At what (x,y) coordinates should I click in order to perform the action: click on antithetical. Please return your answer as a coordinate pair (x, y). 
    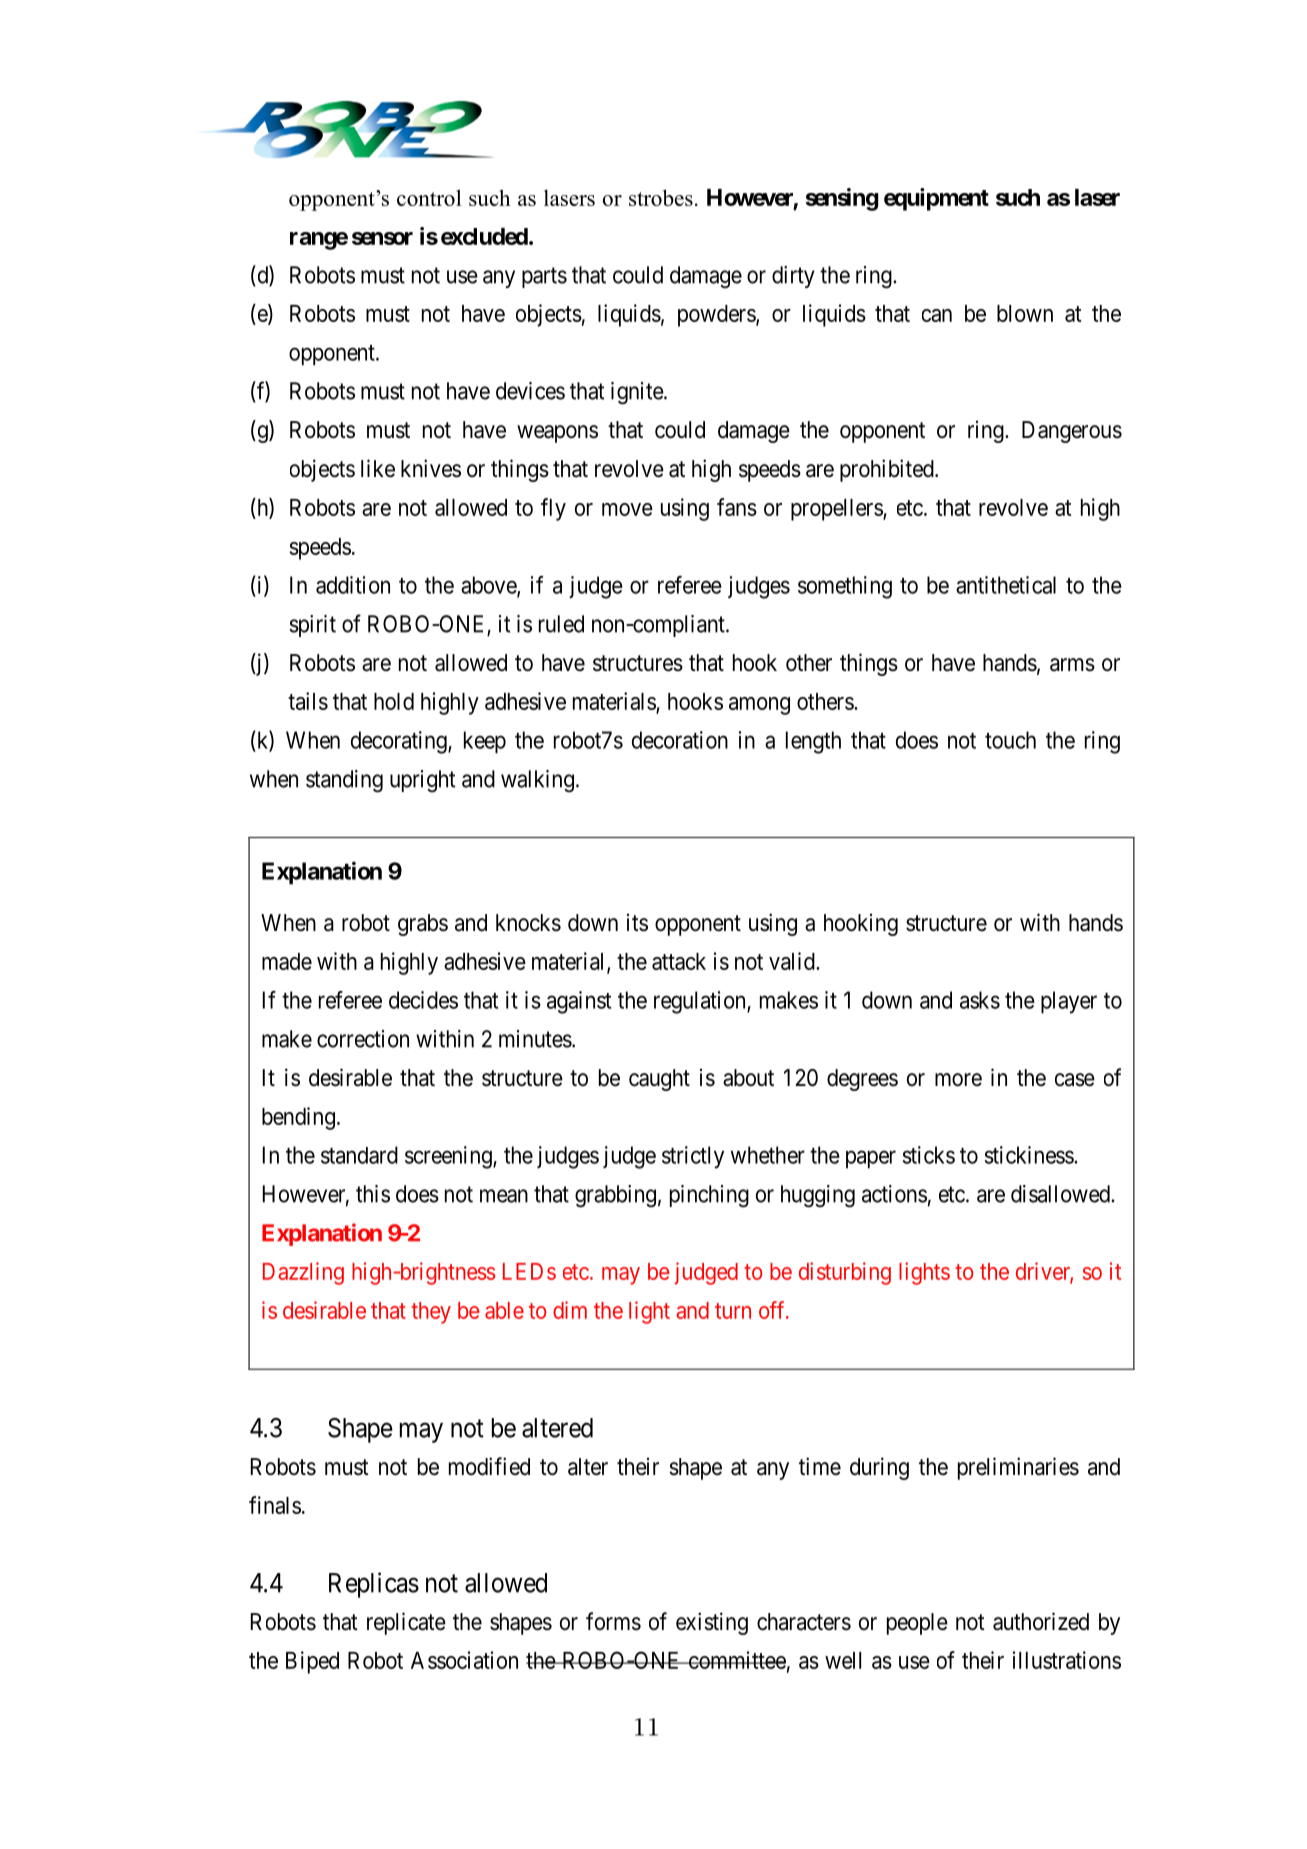
    Looking at the image, I should click on (1006, 585).
